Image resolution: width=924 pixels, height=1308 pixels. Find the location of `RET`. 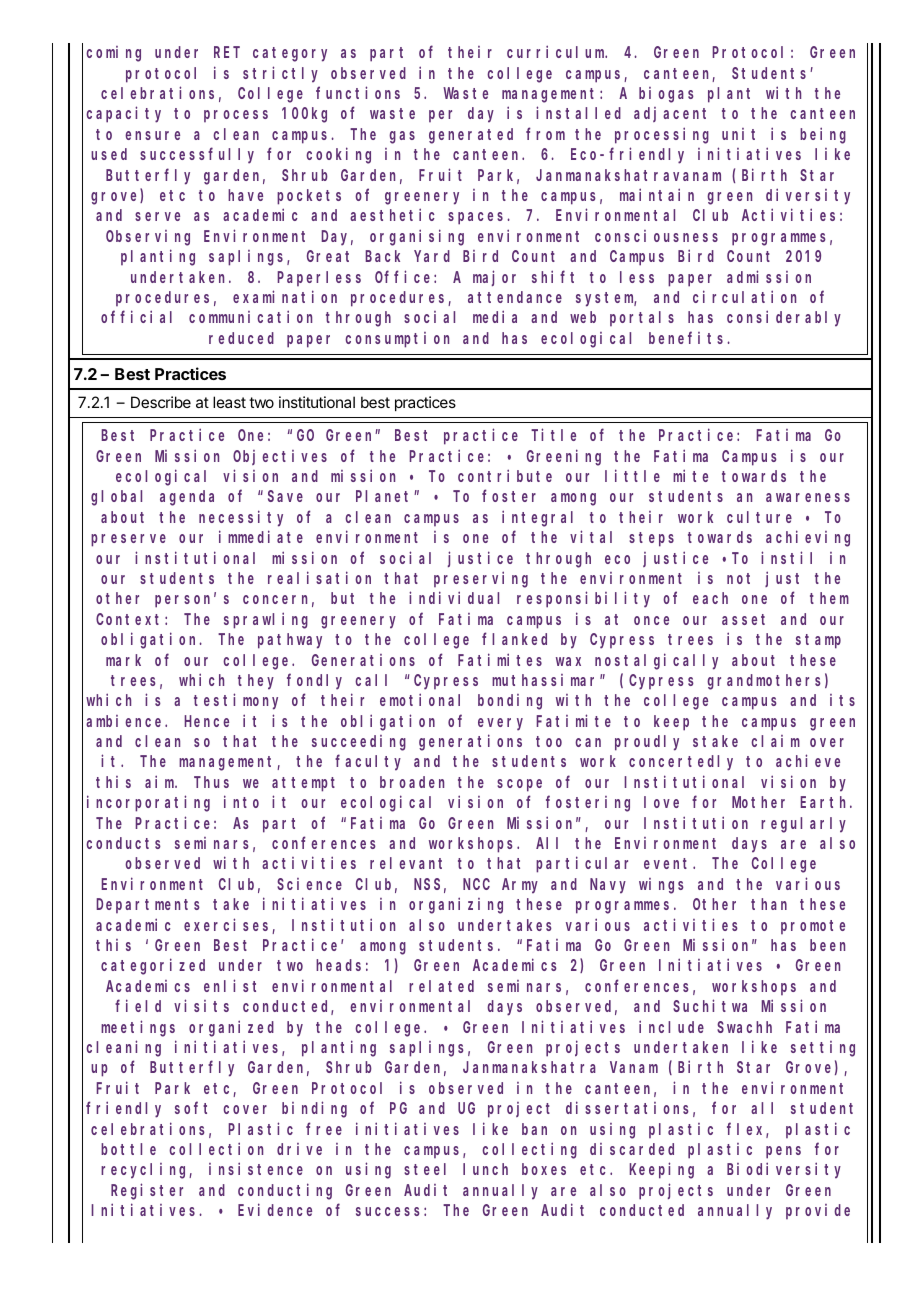

RET is located at coordinates (227, 52).
